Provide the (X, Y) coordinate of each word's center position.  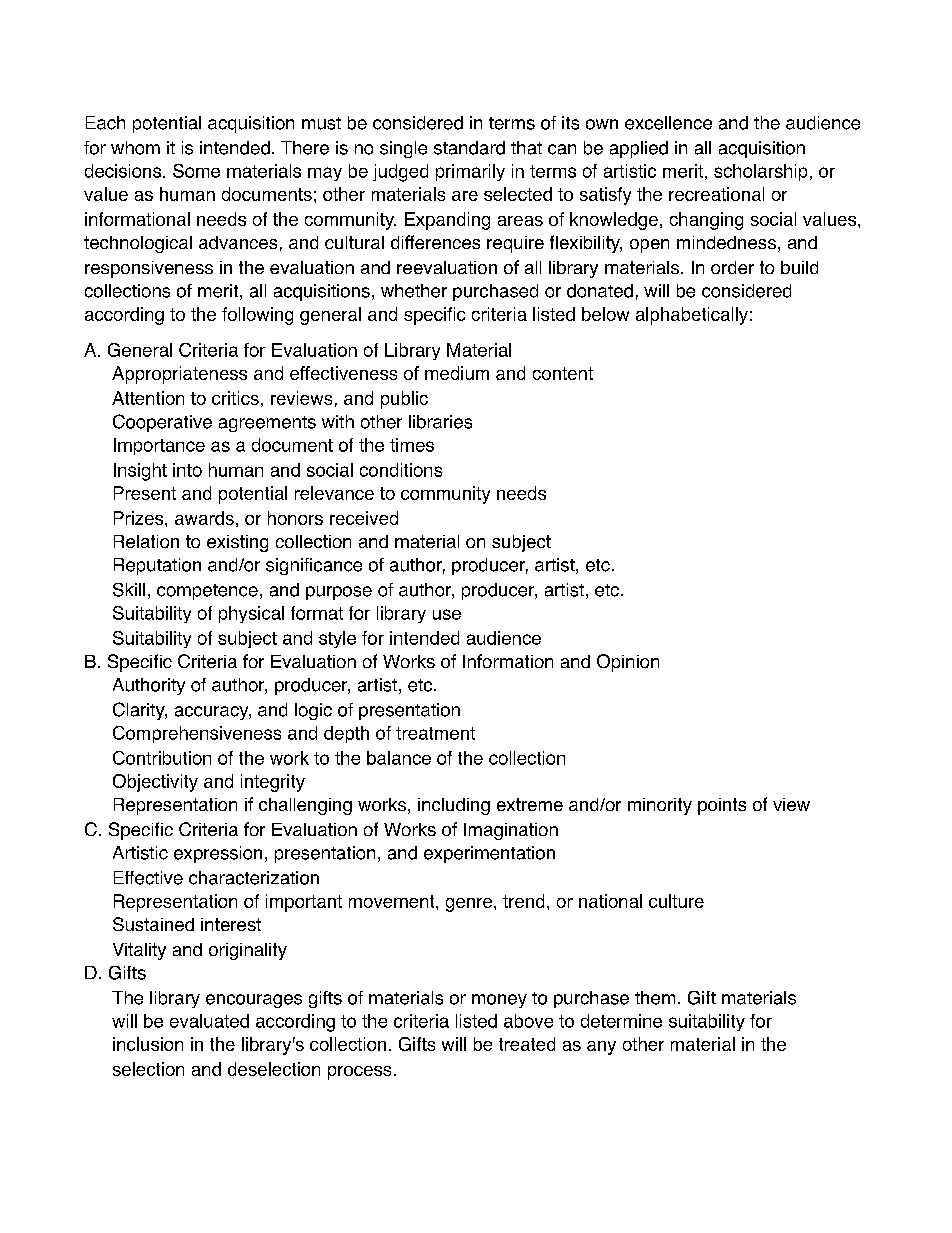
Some (196, 171)
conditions (401, 470)
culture (676, 901)
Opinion (628, 663)
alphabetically (692, 316)
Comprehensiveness (197, 734)
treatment (435, 733)
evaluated (209, 1021)
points (722, 806)
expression (218, 854)
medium (457, 373)
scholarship (760, 172)
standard (469, 148)
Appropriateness (179, 375)
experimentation (489, 854)
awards (204, 518)
